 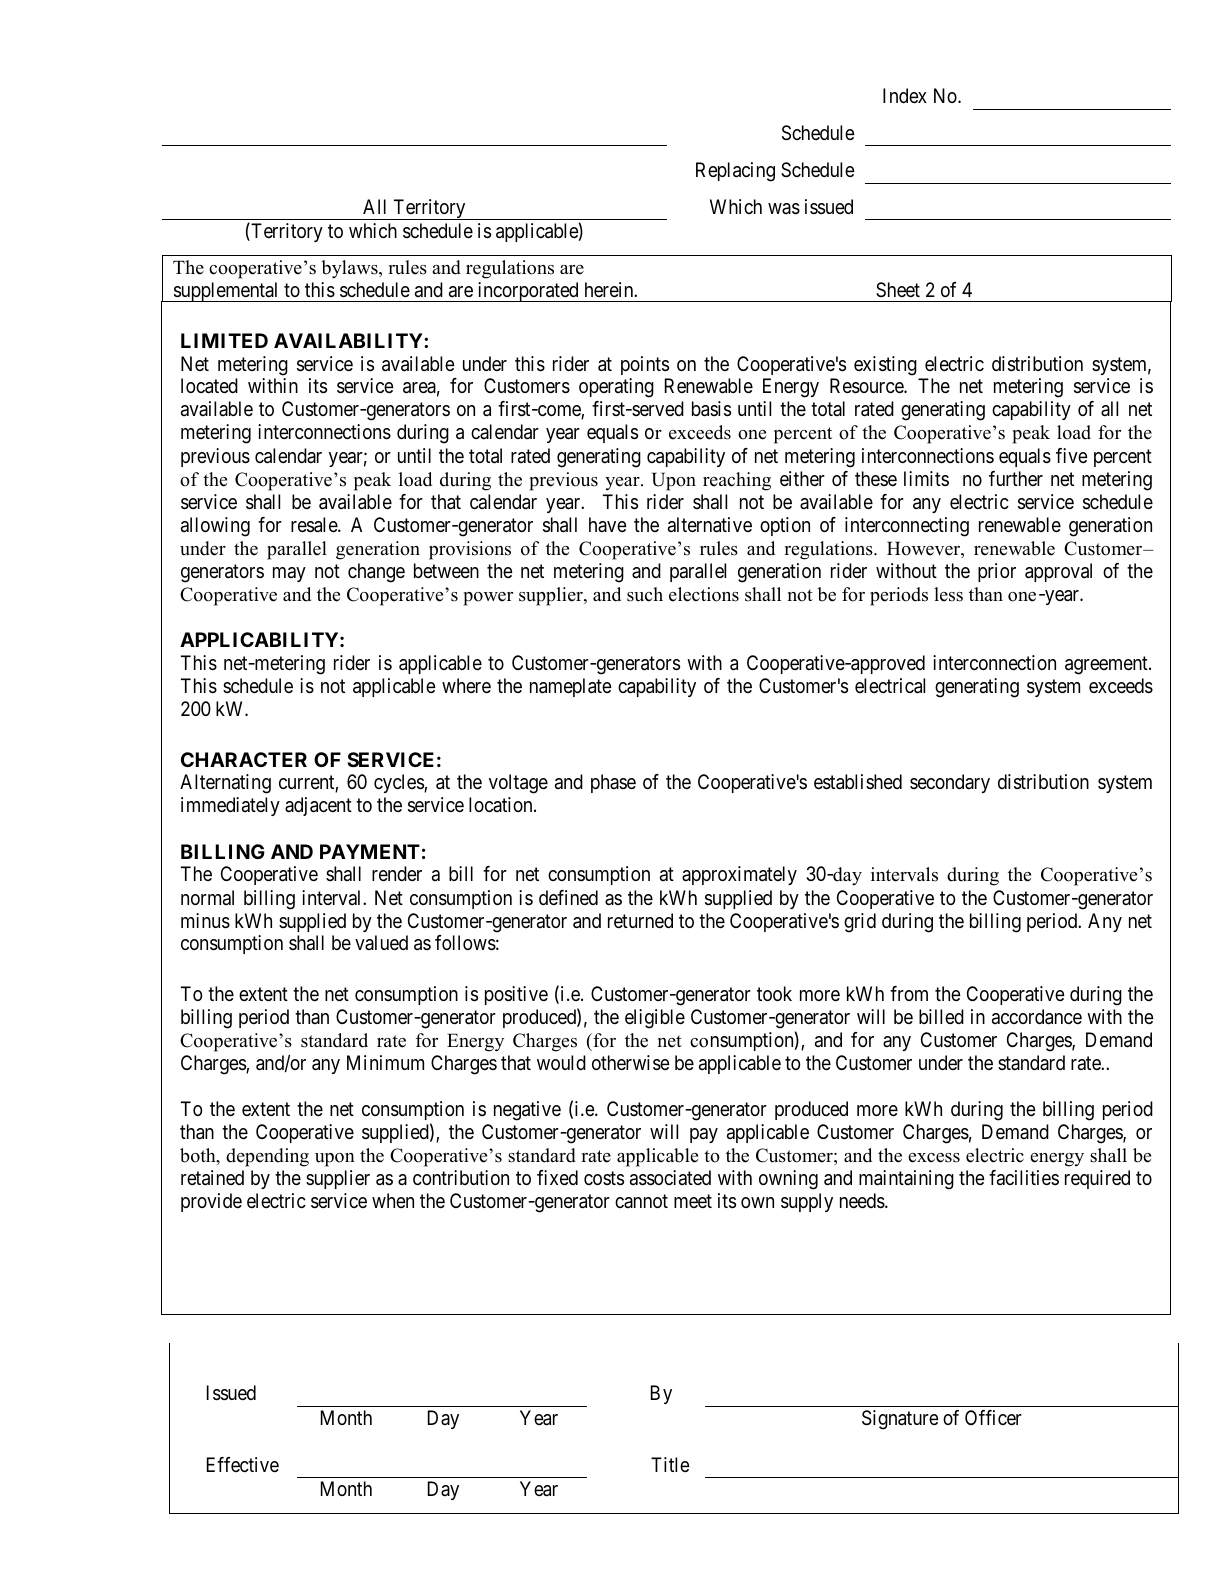 I want to click on secondary, so click(x=950, y=783).
